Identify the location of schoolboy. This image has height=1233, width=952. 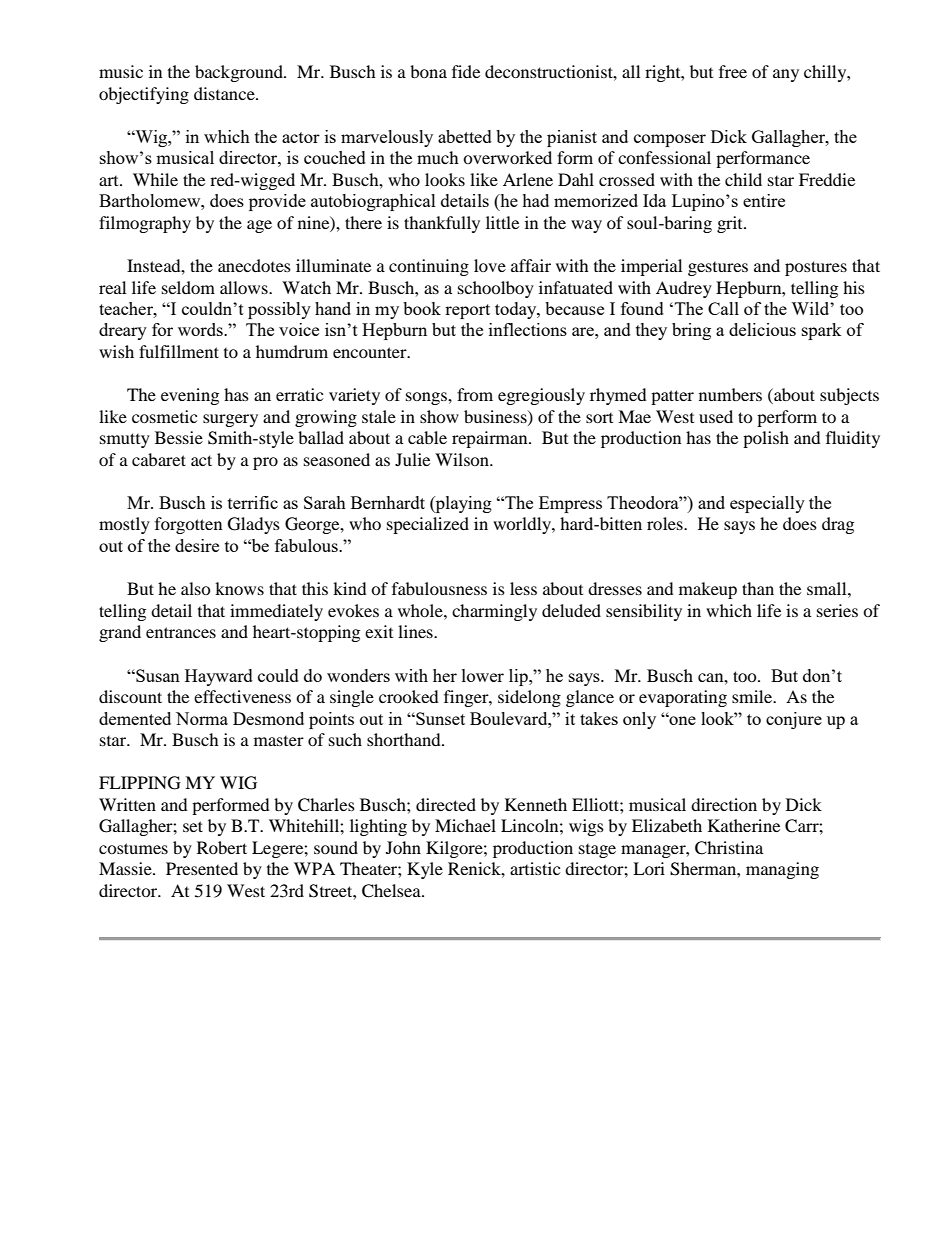
(496, 289).
